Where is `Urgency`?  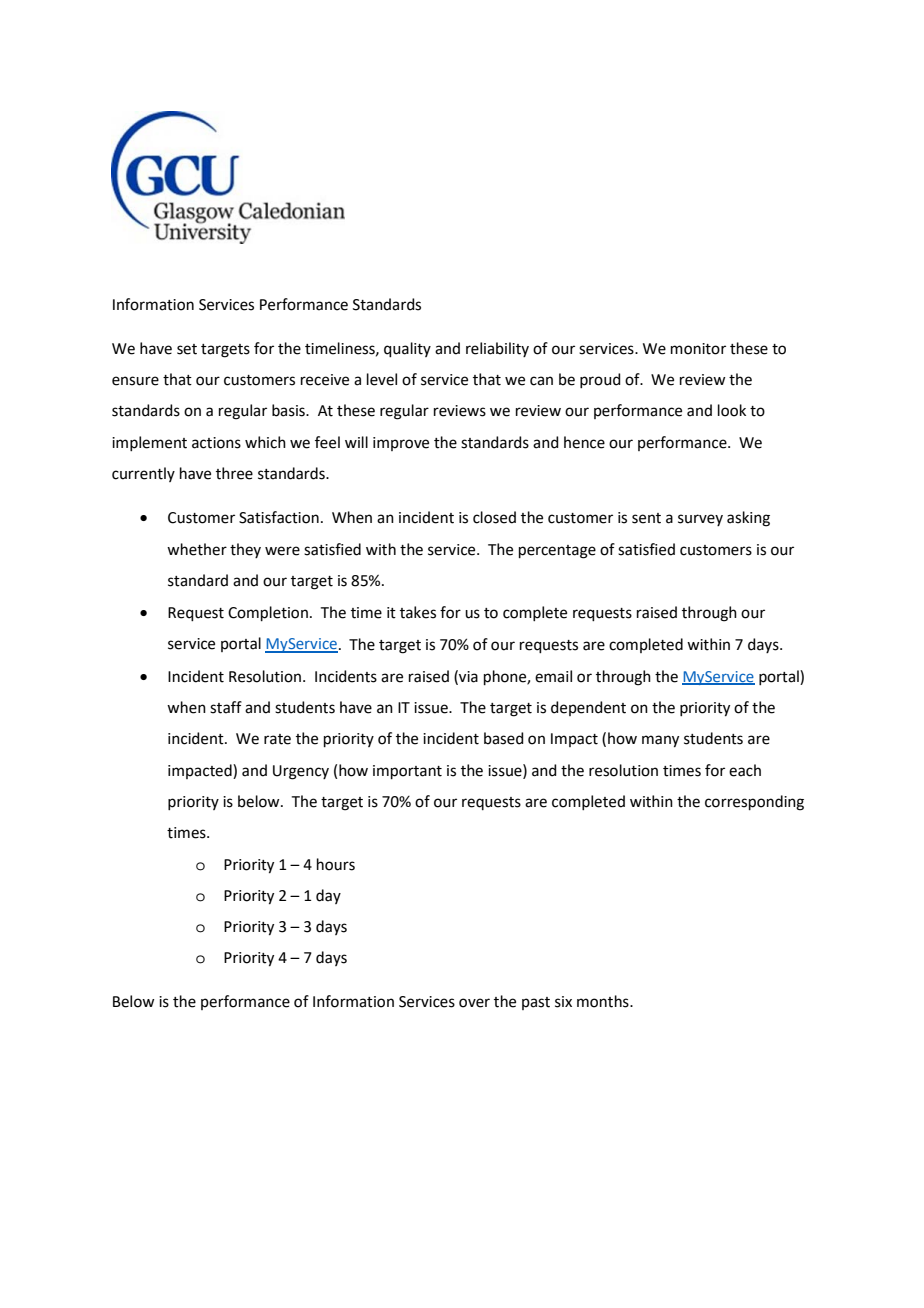 Urgency is located at coordinates (301, 772).
